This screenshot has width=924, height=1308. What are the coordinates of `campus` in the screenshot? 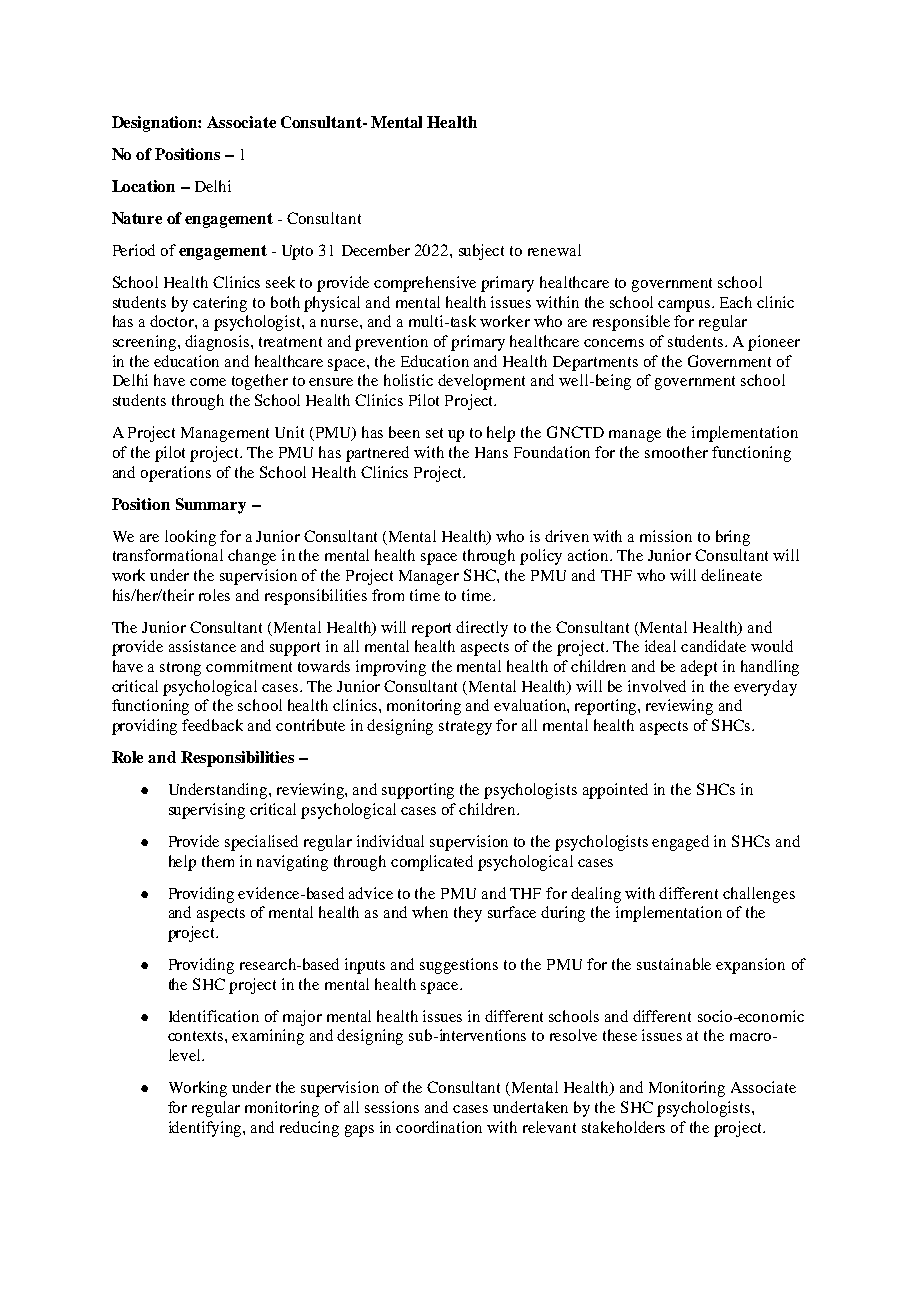 It's located at (685, 306).
